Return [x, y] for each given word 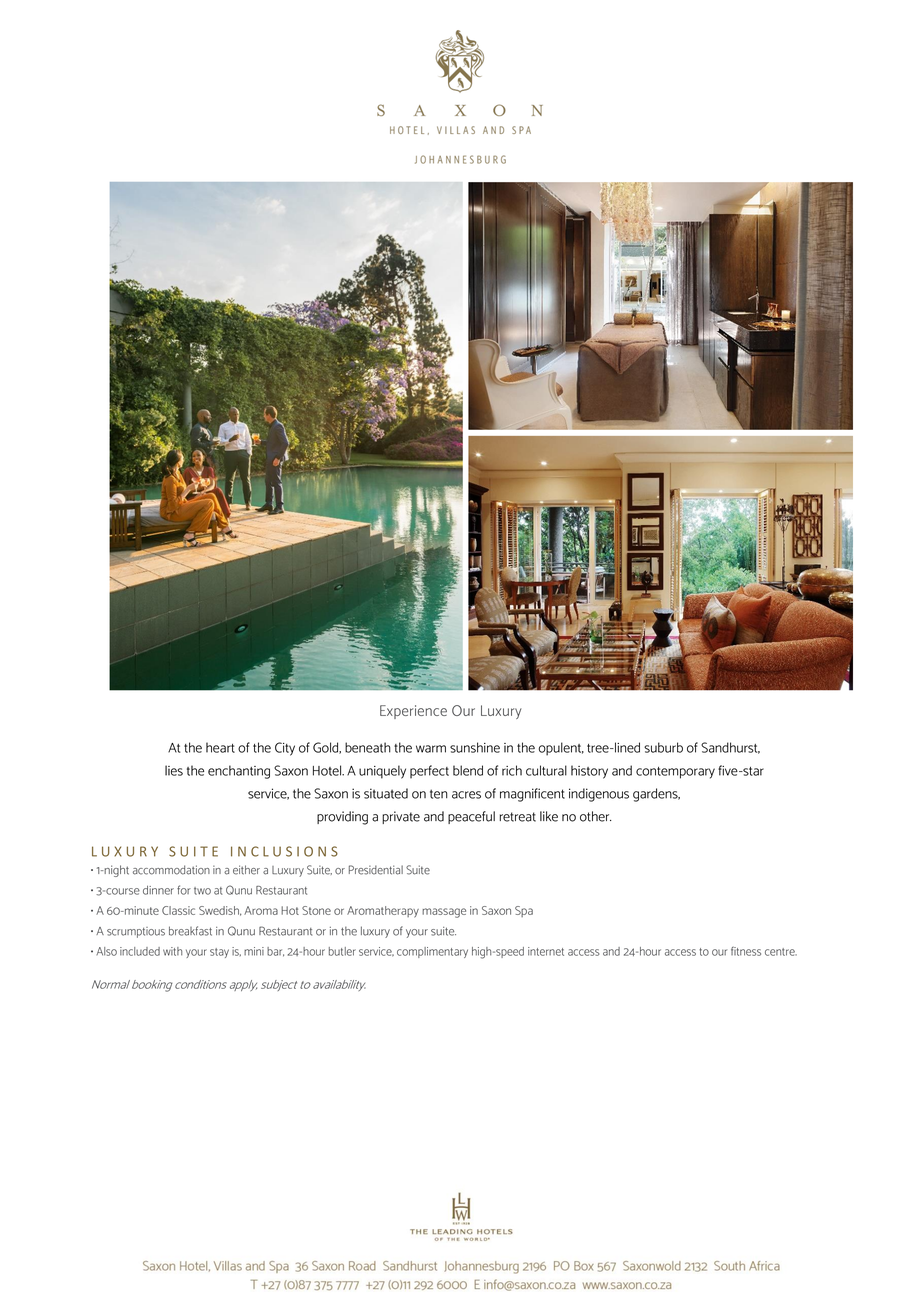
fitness [746, 951]
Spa [524, 911]
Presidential [376, 870]
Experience [413, 712]
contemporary [675, 773]
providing [342, 818]
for [184, 890]
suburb [663, 747]
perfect [429, 772]
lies [174, 770]
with [172, 951]
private [401, 817]
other [596, 816]
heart [220, 747]
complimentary [432, 952]
